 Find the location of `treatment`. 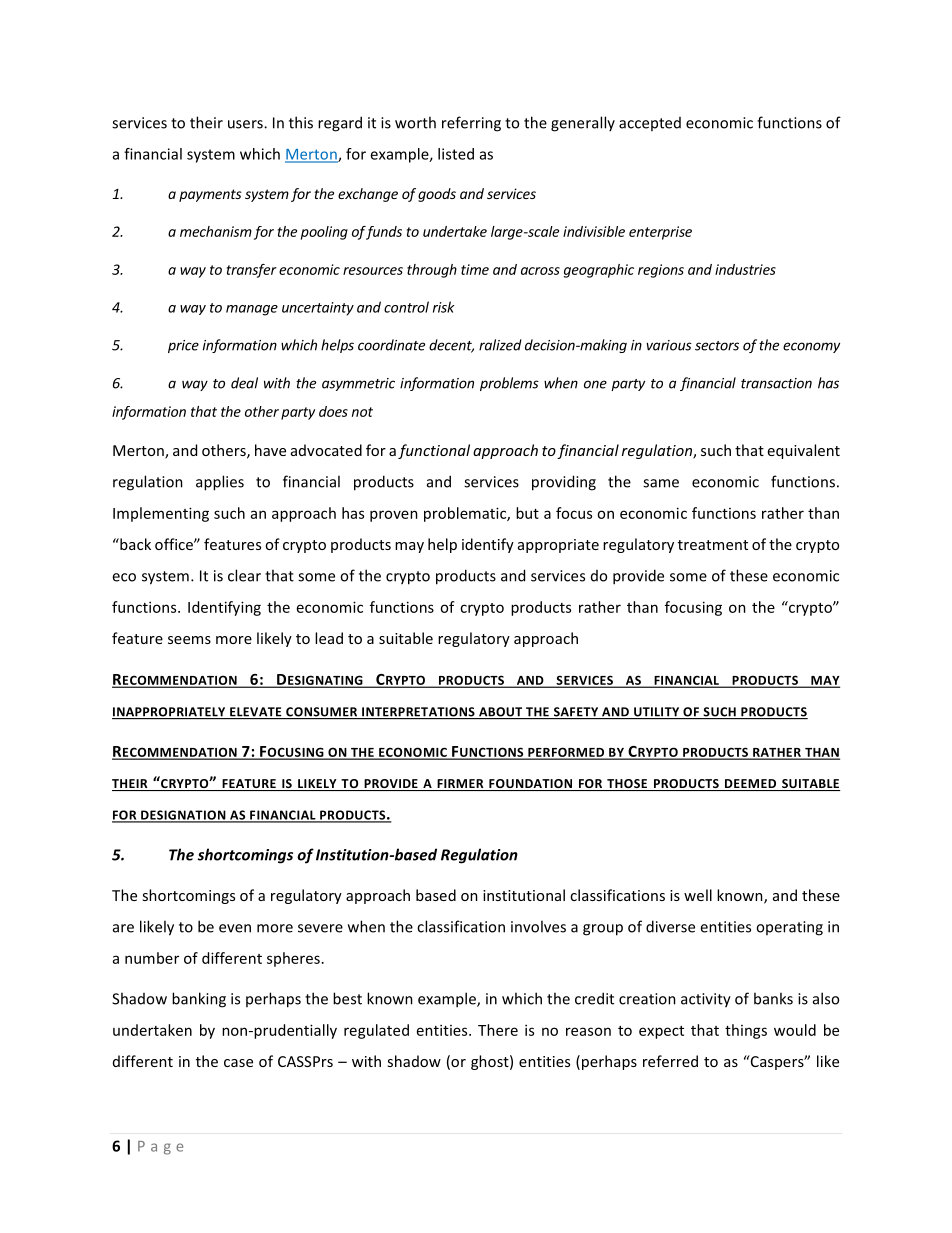

treatment is located at coordinates (713, 545).
